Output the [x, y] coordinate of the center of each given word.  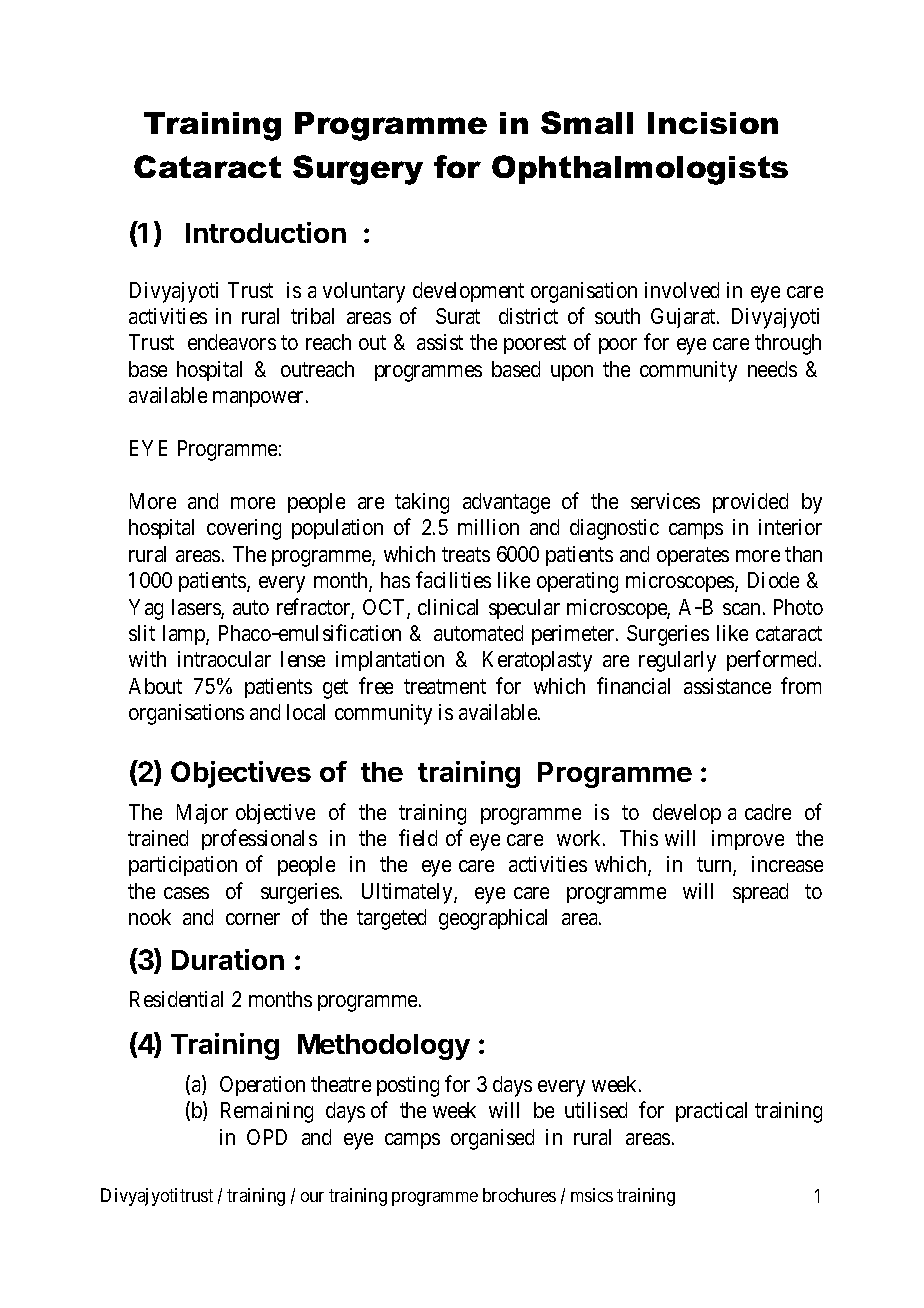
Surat [458, 316]
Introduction [266, 232]
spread [760, 893]
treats [466, 554]
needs [772, 369]
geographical [493, 919]
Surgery [358, 170]
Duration [228, 959]
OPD [267, 1137]
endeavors [232, 342]
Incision [713, 123]
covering [244, 529]
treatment [445, 686]
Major [202, 814]
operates [693, 556]
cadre [768, 812]
